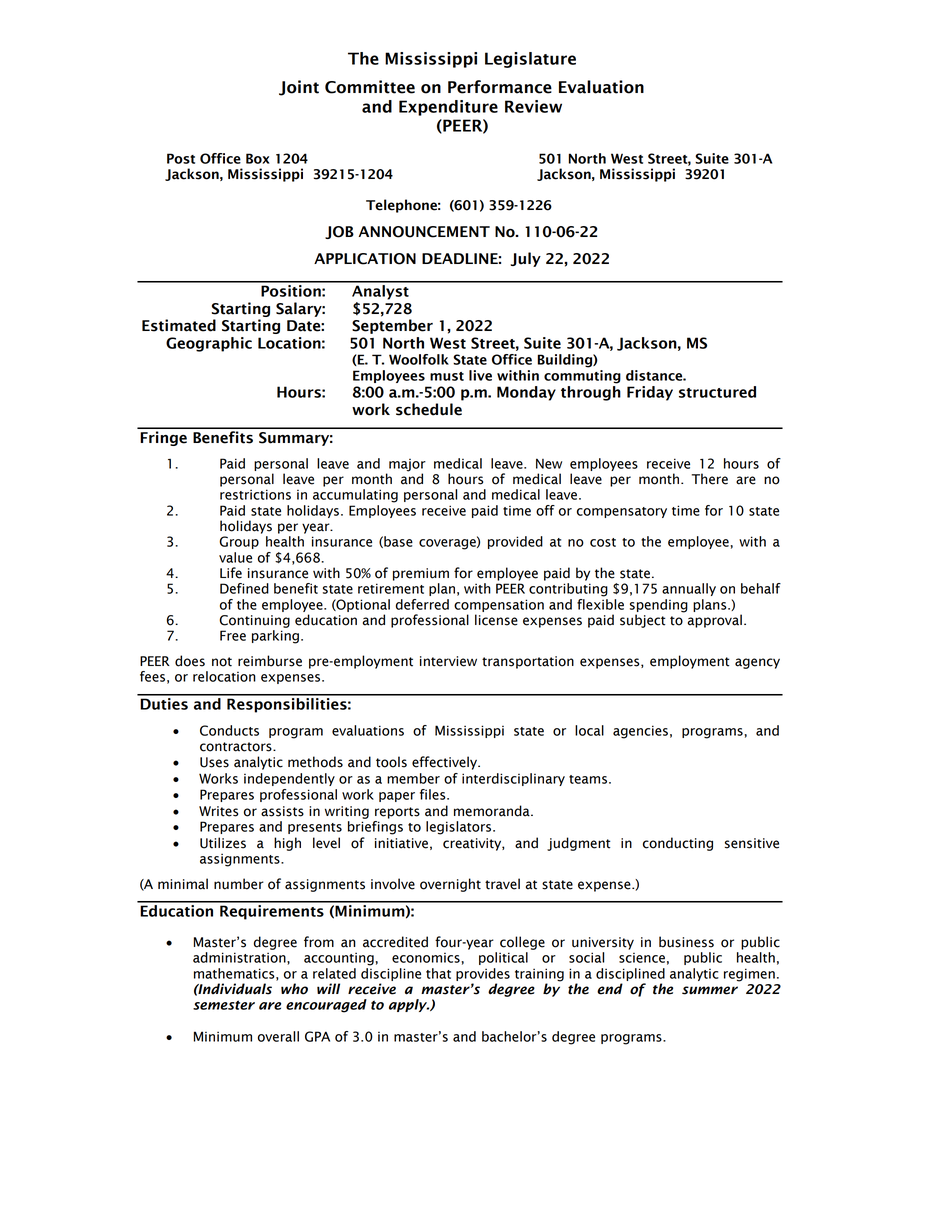 The image size is (952, 1232). I want to click on structured, so click(717, 392).
